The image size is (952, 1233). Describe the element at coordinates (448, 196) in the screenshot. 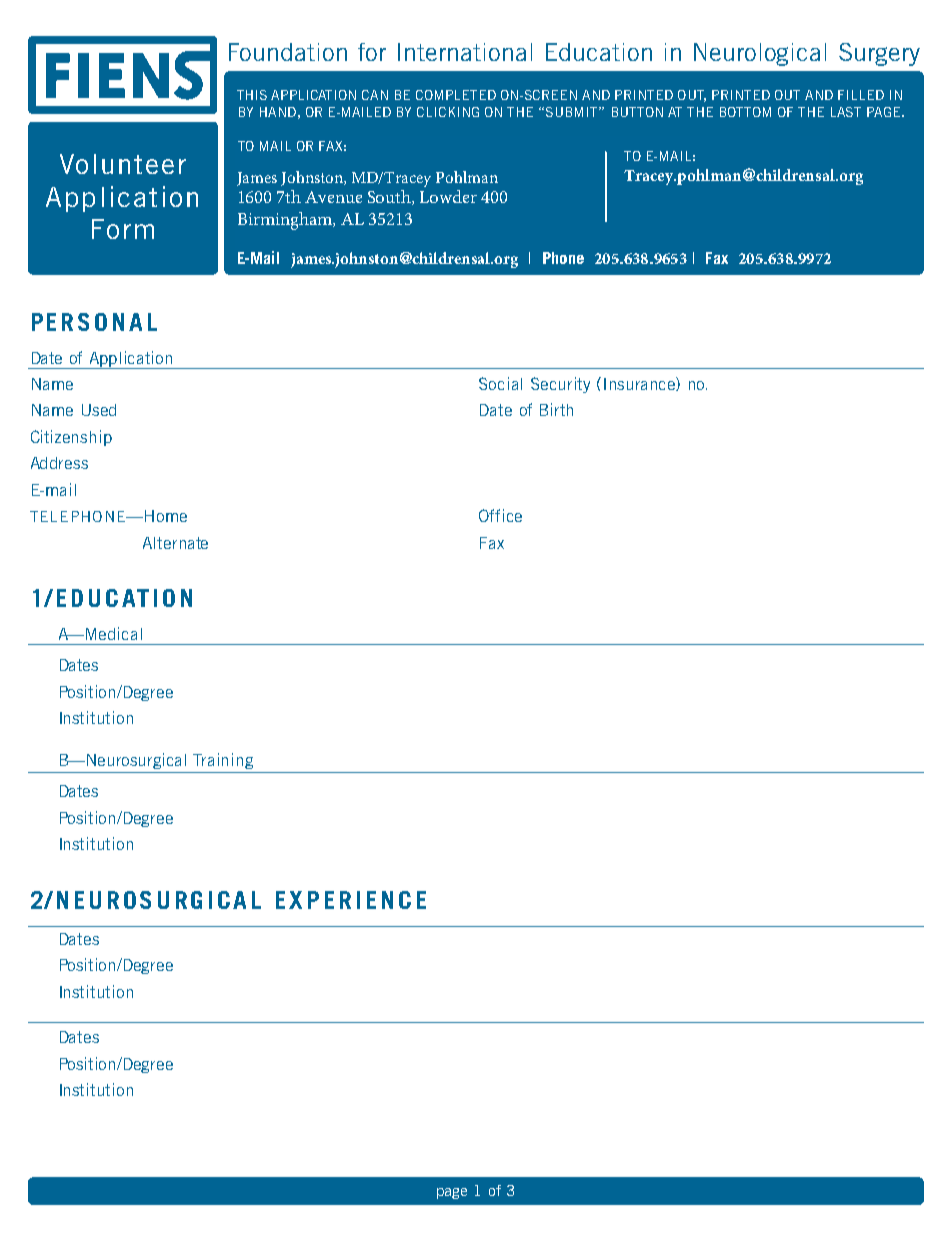

I see `Lowder` at that location.
